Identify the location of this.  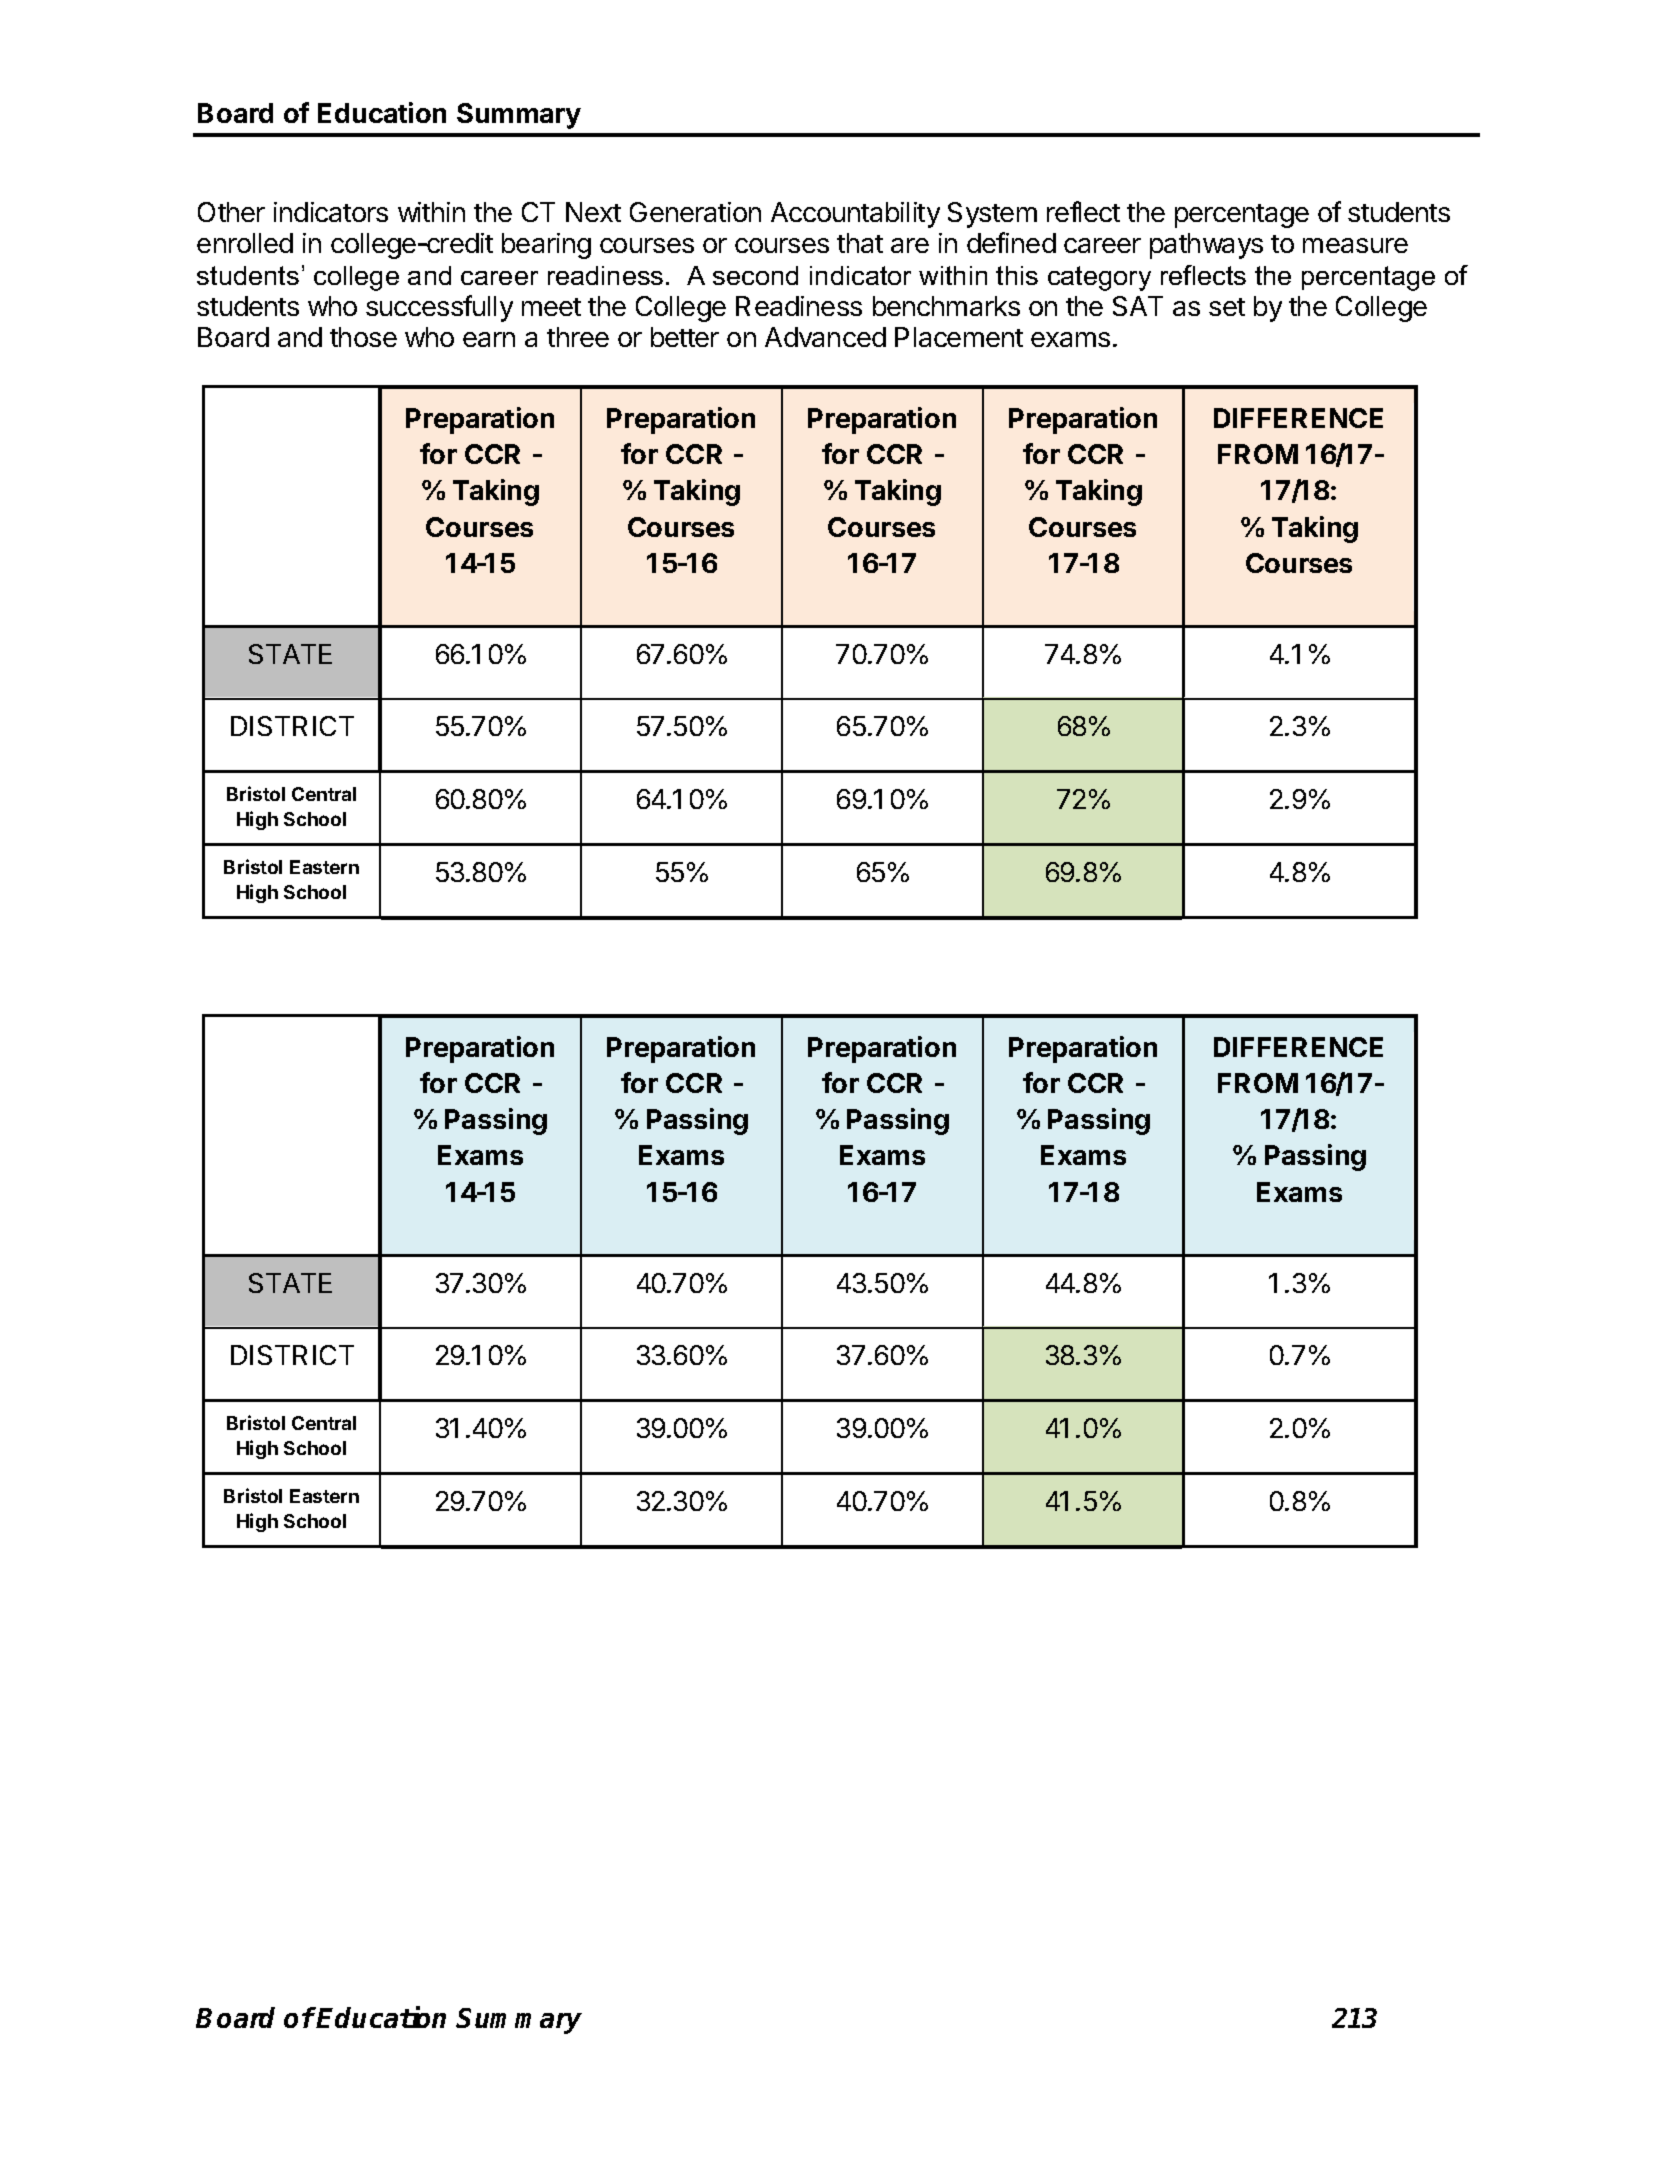
(1017, 275).
